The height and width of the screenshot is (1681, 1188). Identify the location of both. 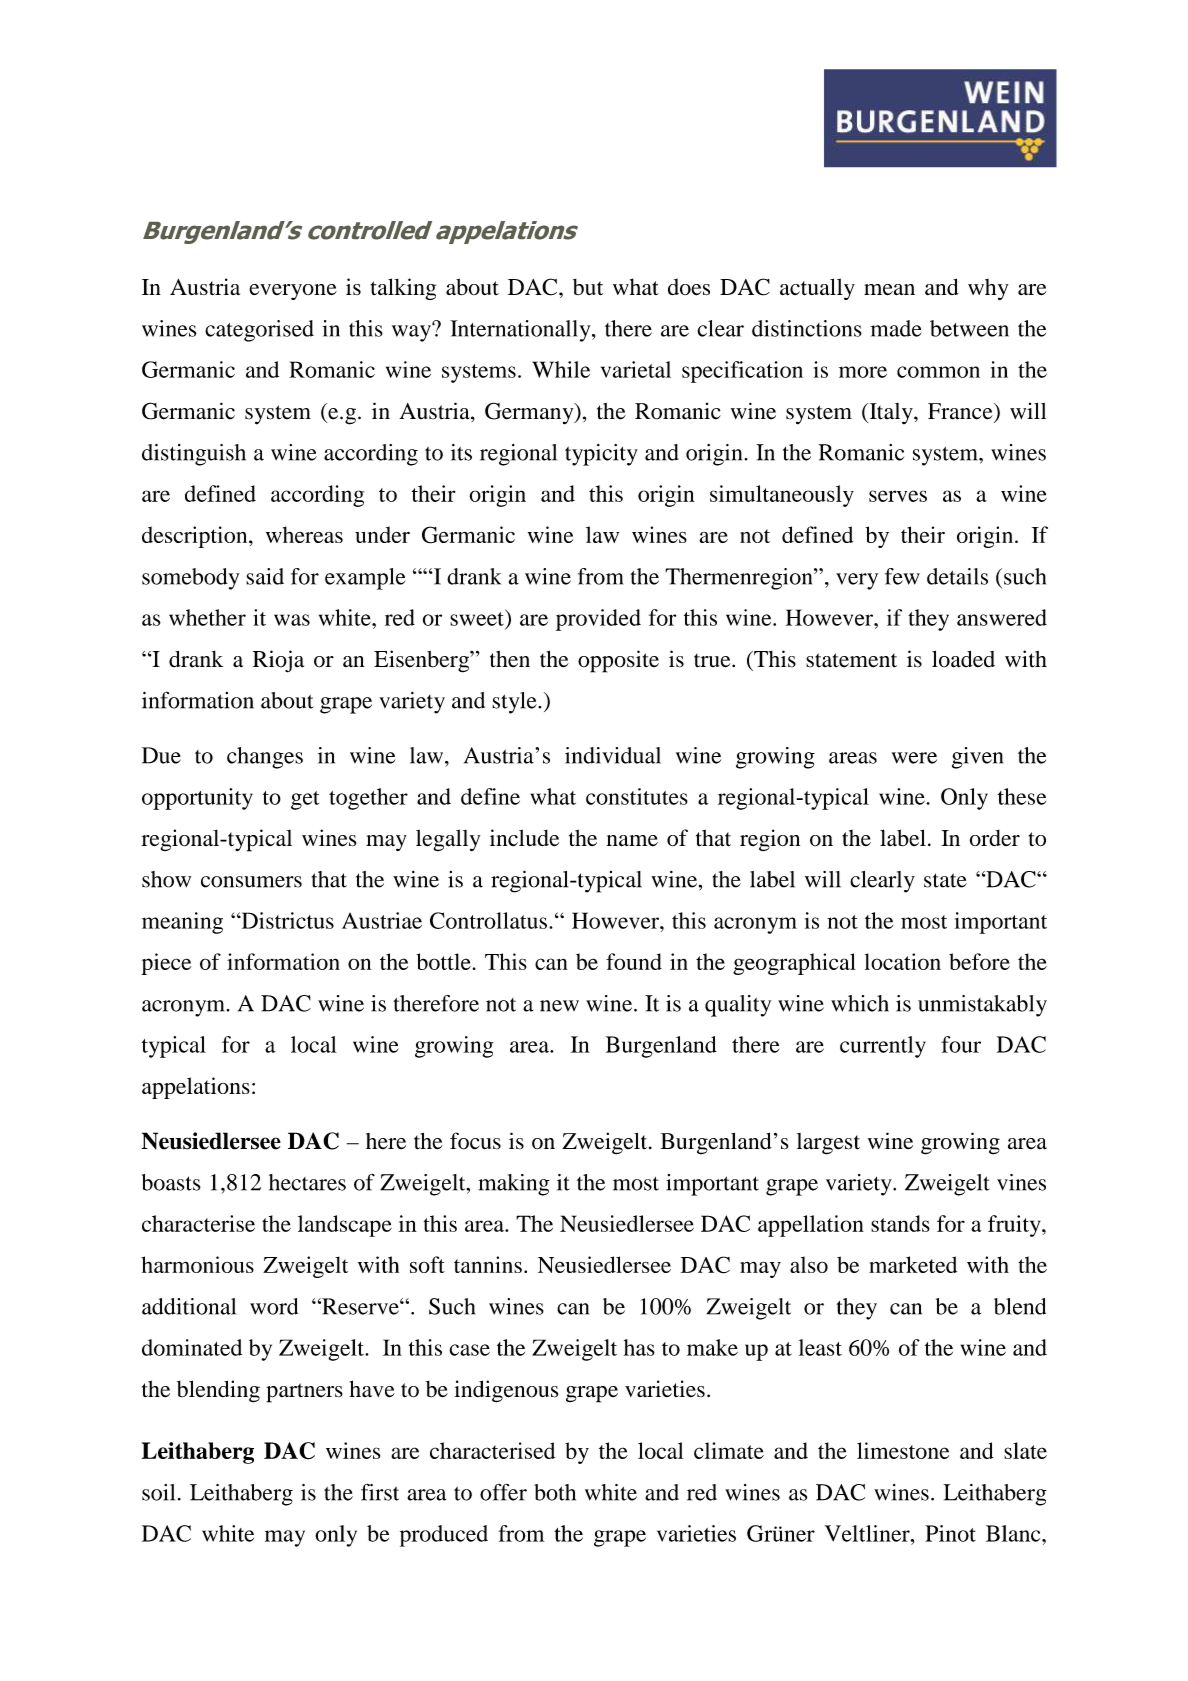
(555, 1492).
